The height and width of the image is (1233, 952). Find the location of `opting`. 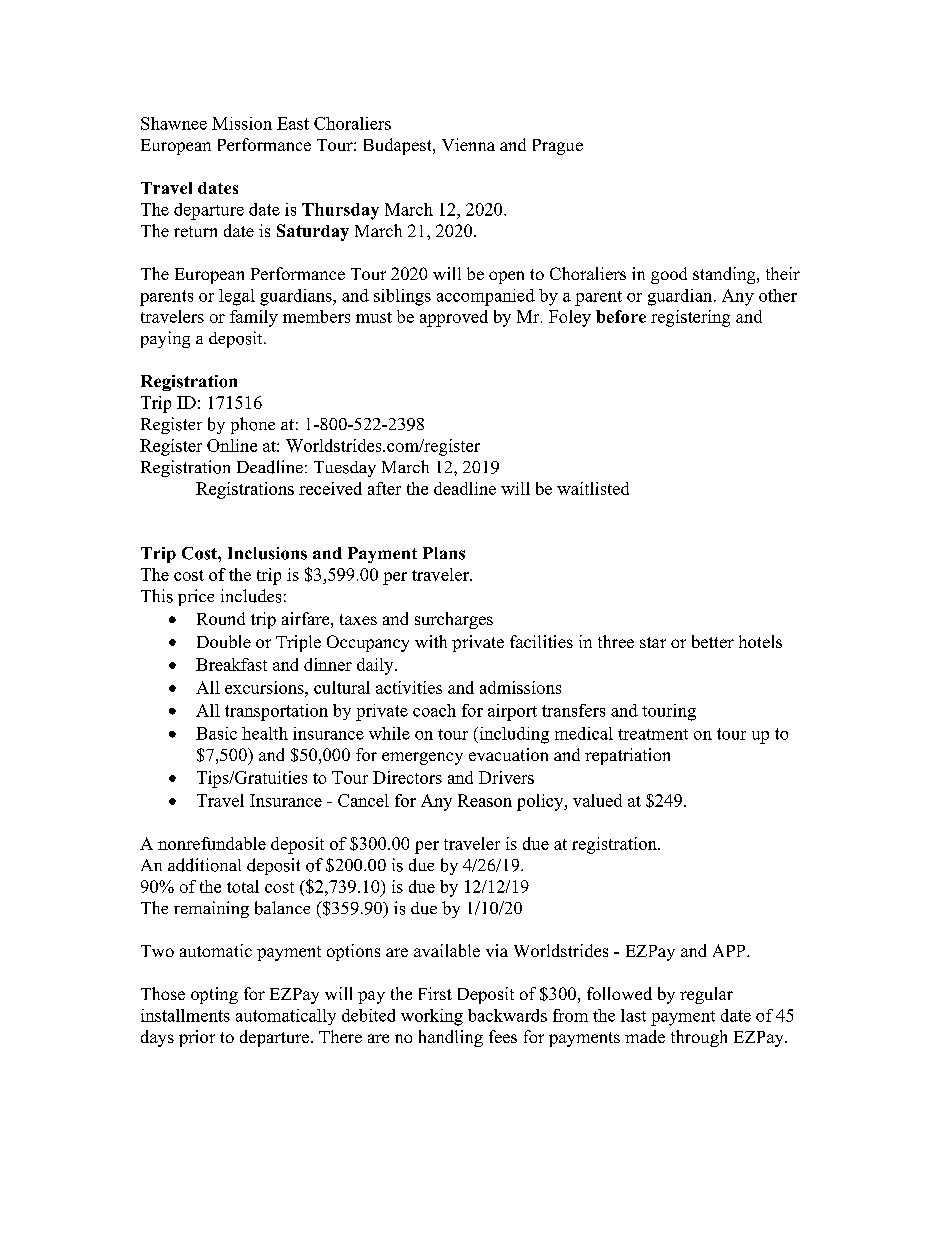

opting is located at coordinates (214, 995).
